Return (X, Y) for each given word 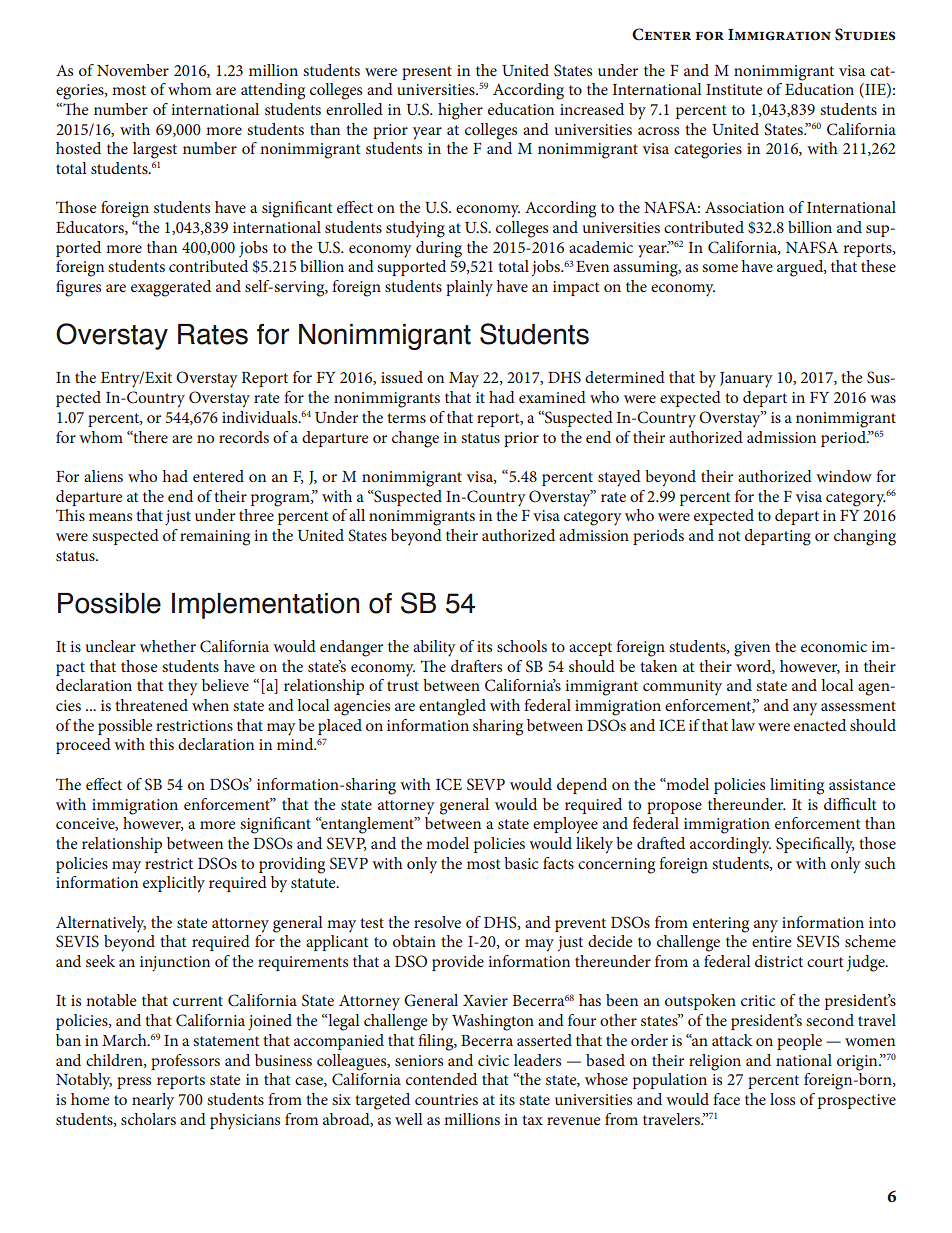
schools (522, 646)
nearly (153, 1101)
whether (168, 646)
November (133, 70)
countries (446, 1099)
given (752, 649)
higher (460, 111)
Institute (734, 89)
